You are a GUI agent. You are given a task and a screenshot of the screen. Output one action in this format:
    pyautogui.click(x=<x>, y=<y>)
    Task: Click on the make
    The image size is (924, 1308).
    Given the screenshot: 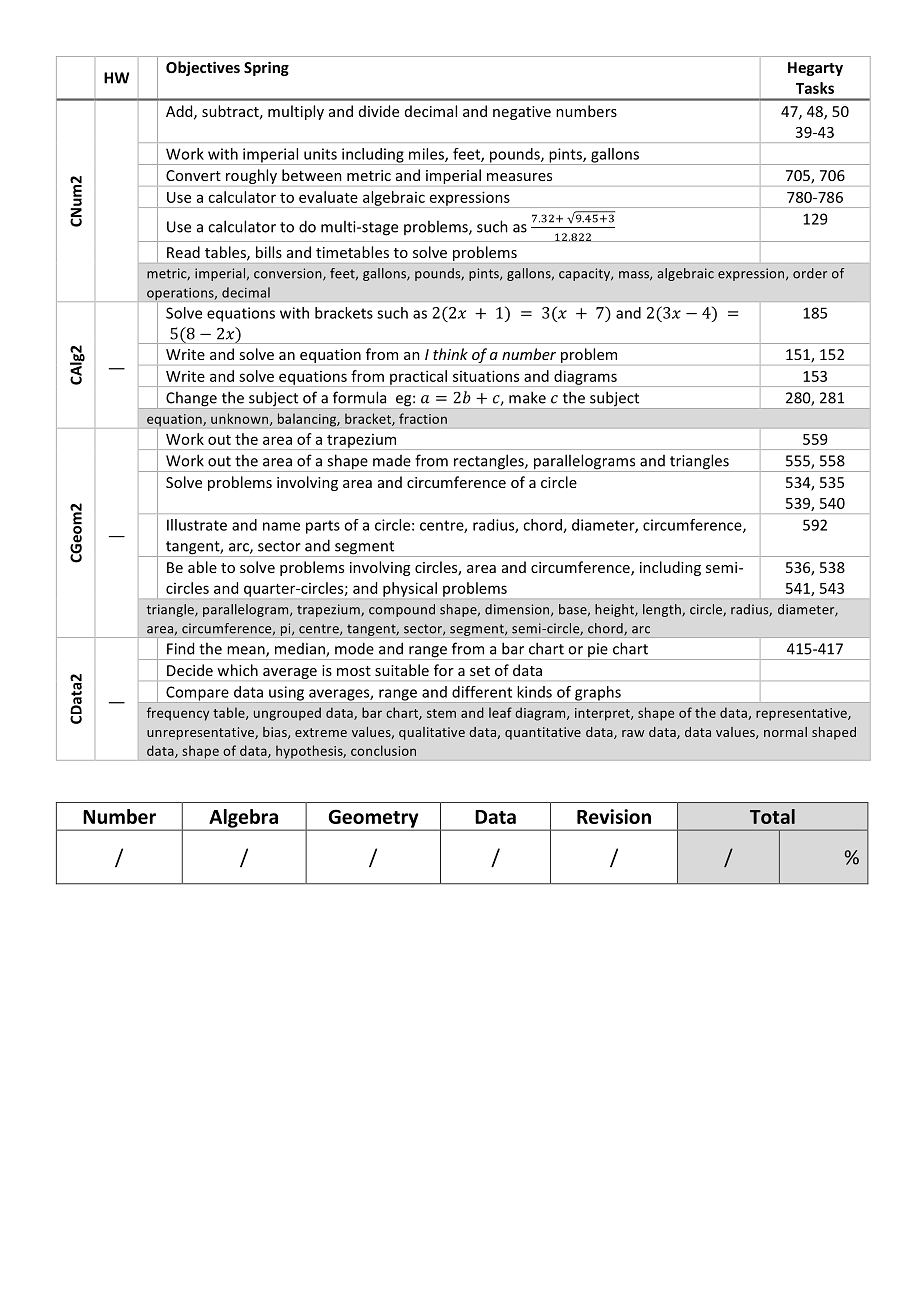 What is the action you would take?
    pyautogui.click(x=527, y=397)
